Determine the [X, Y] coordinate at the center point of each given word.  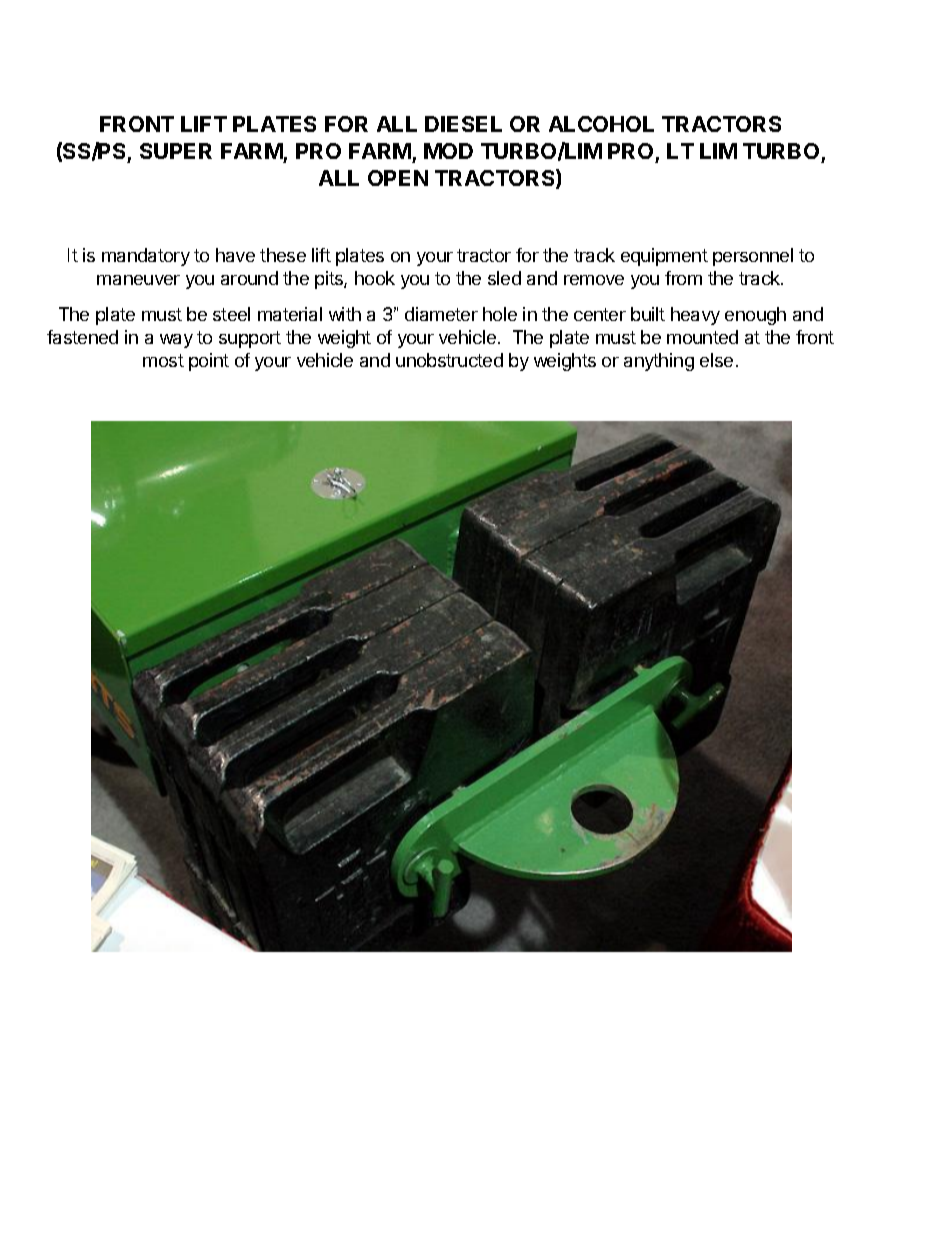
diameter [441, 314]
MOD [448, 151]
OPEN [398, 178]
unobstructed [449, 360]
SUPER [176, 151]
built [648, 314]
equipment [664, 257]
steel [231, 314]
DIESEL [463, 124]
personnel [753, 257]
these [283, 255]
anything [659, 362]
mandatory [146, 257]
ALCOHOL [601, 124]
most [163, 360]
